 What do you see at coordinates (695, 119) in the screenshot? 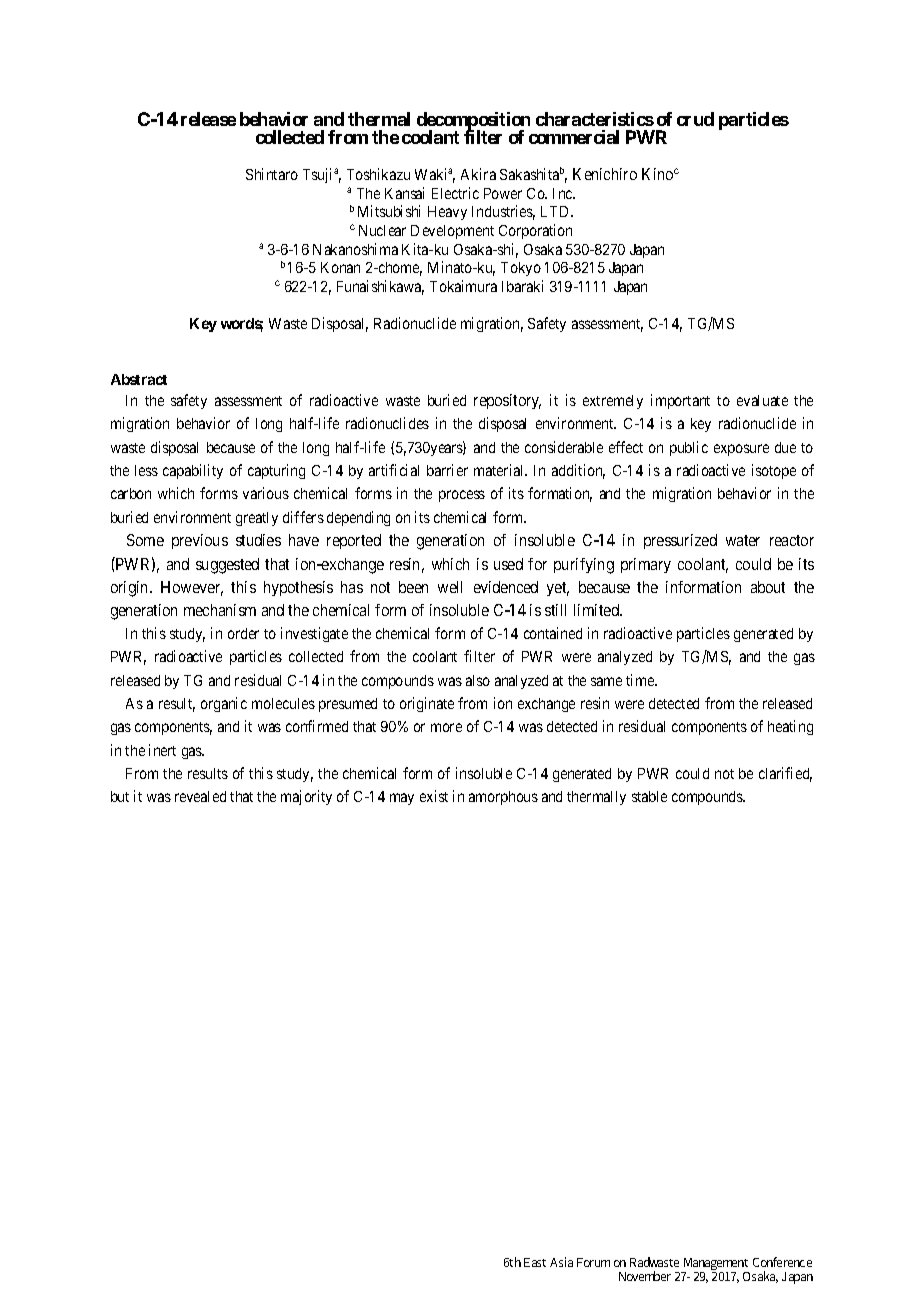
I see `crud` at bounding box center [695, 119].
